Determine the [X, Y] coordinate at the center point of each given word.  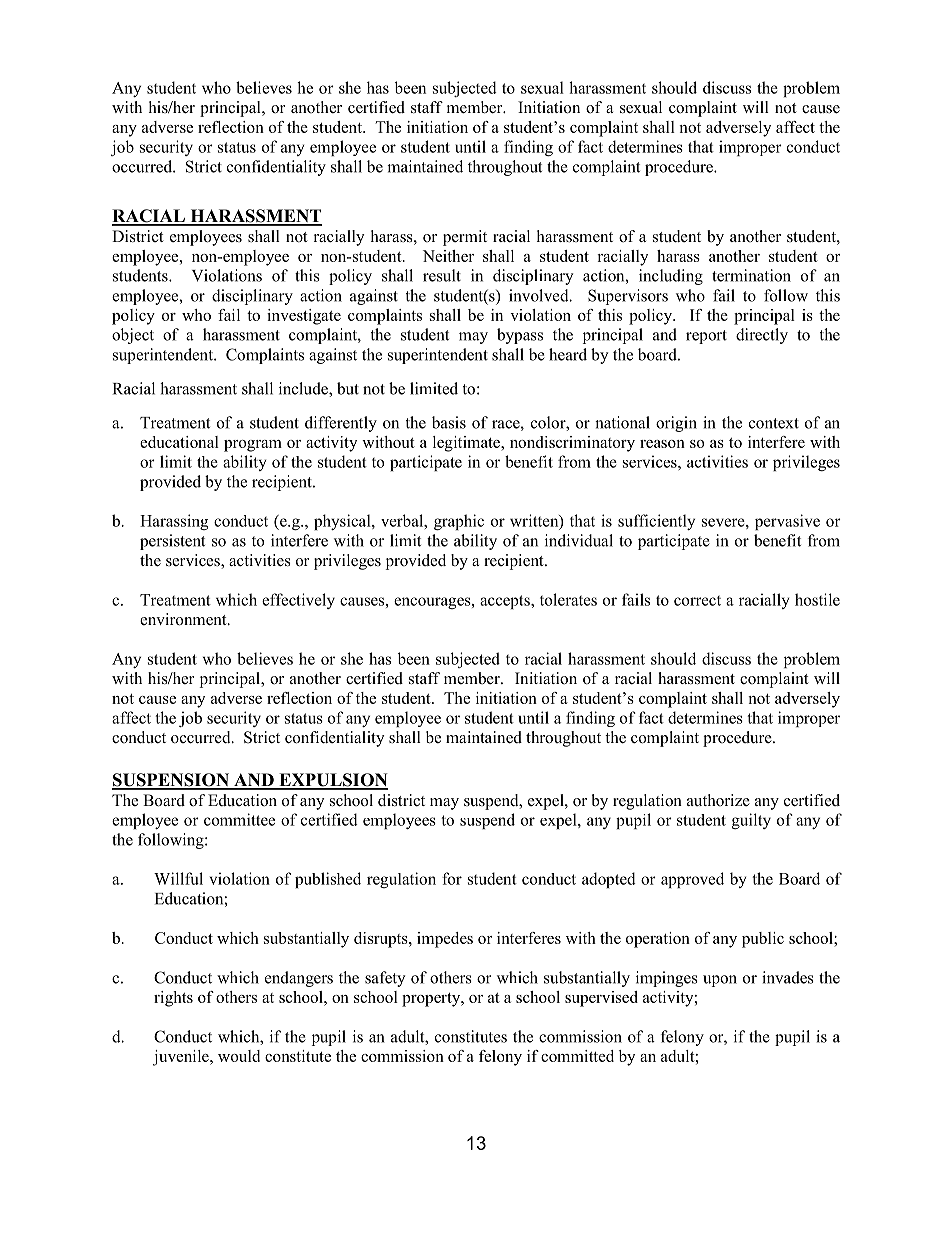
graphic [459, 522]
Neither [448, 256]
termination [751, 275]
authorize [718, 800]
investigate [304, 317]
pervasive [787, 522]
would [239, 1056]
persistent [172, 542]
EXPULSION [332, 781]
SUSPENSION [171, 781]
